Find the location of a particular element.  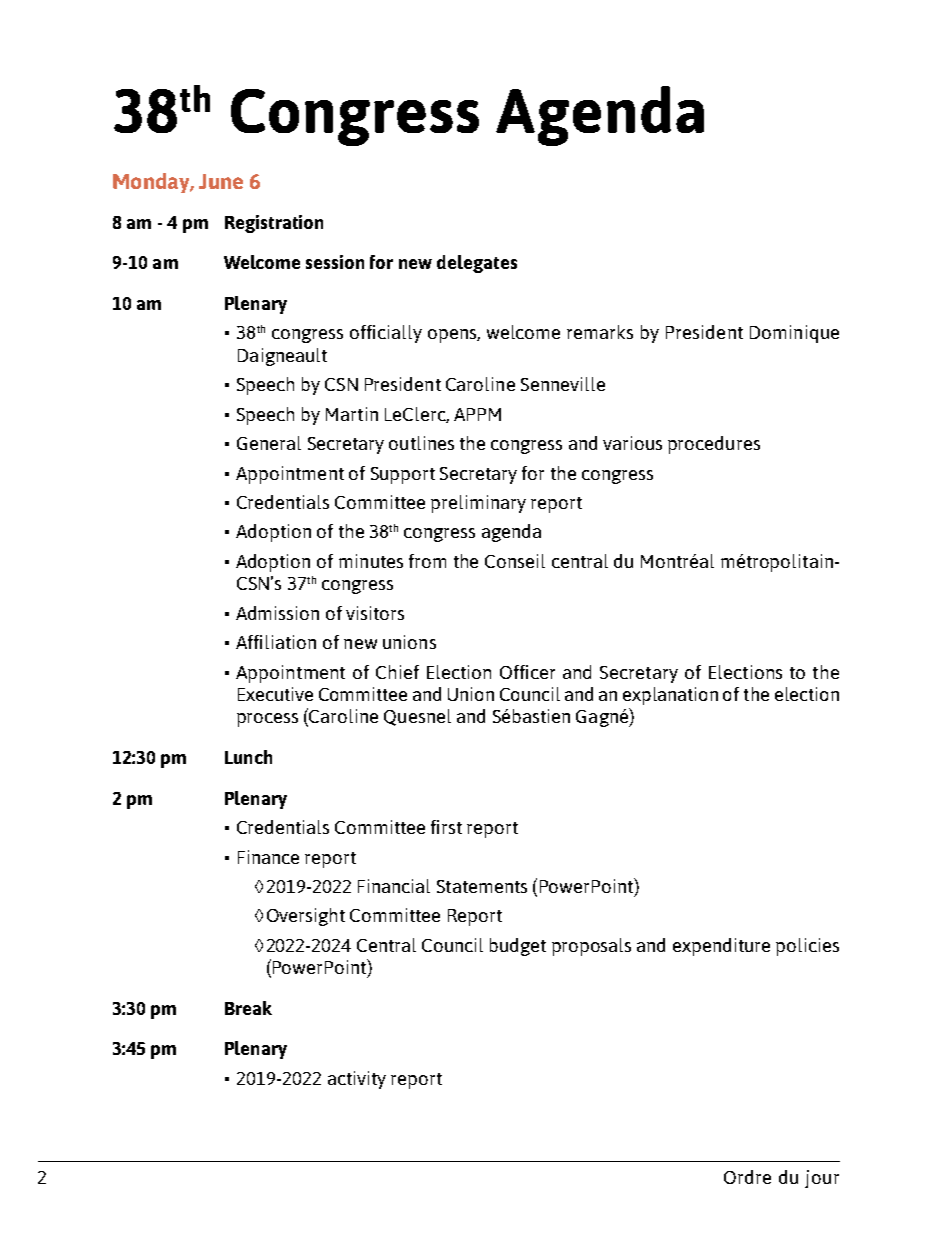

procedures is located at coordinates (714, 445).
